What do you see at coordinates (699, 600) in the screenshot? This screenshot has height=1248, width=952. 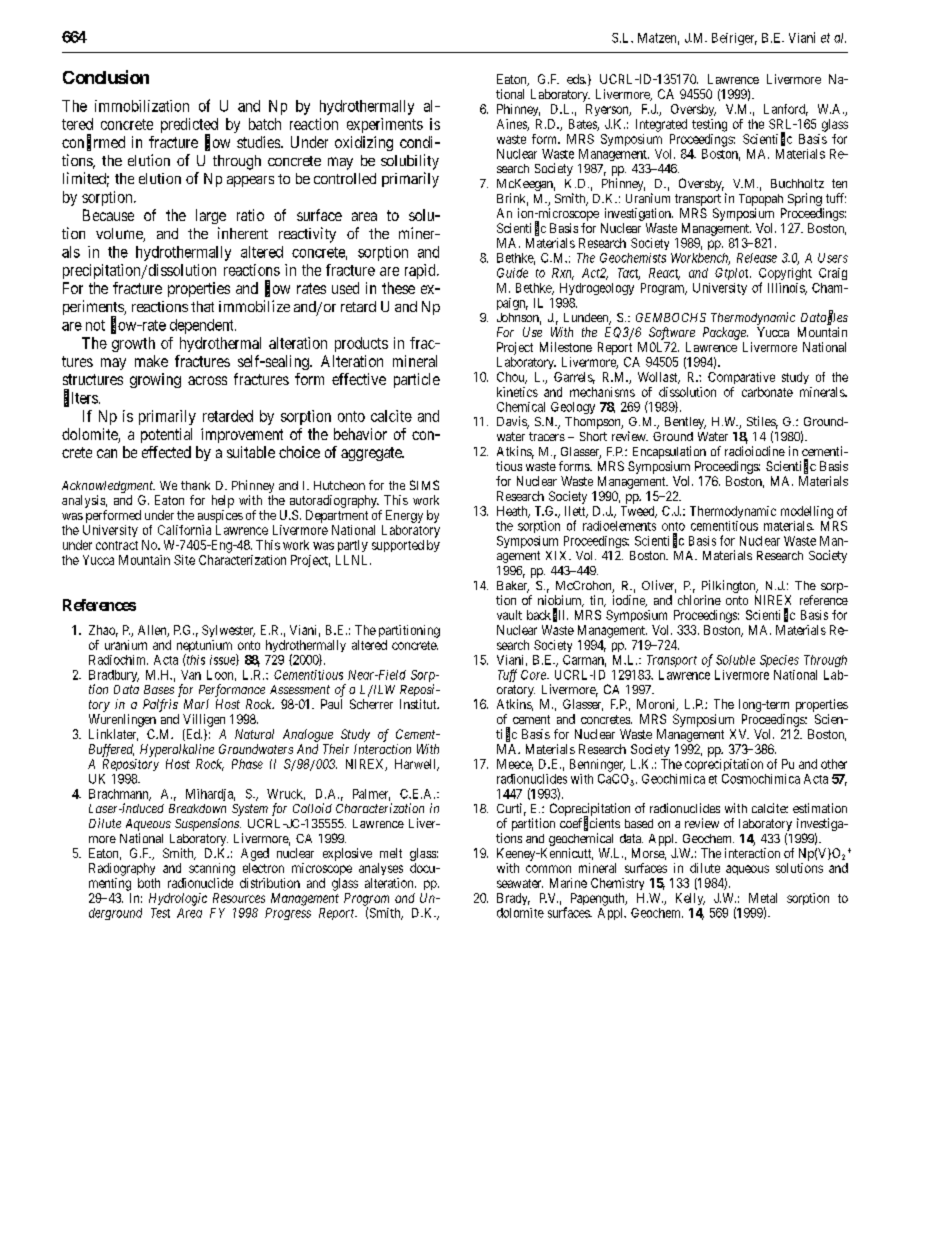 I see `chlorine` at bounding box center [699, 600].
